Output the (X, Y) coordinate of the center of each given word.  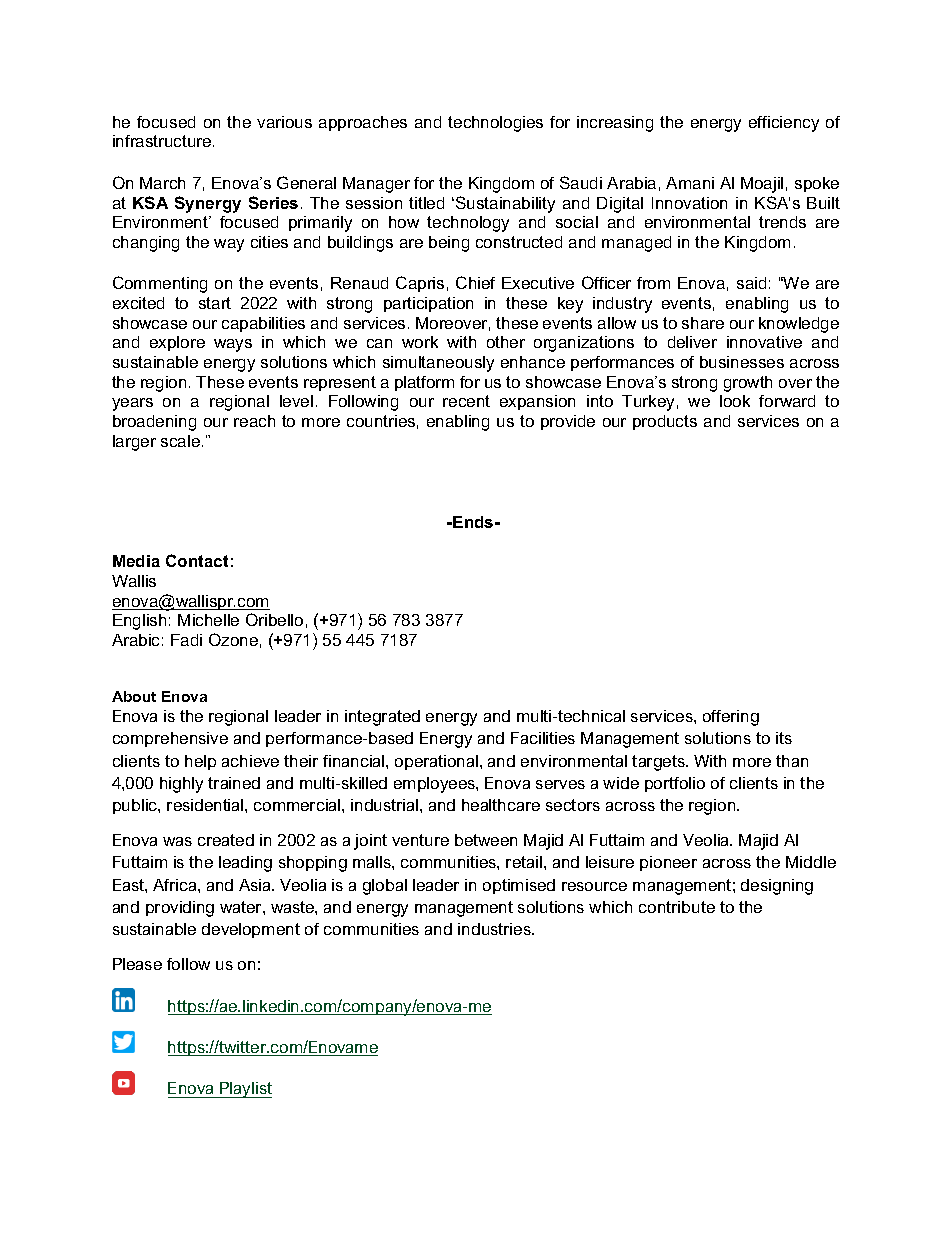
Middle (811, 862)
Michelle (208, 620)
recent (466, 401)
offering (731, 718)
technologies (495, 124)
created (226, 840)
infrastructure (163, 141)
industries (495, 929)
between (486, 840)
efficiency (784, 124)
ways (233, 345)
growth (748, 384)
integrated (382, 718)
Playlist (245, 1090)
